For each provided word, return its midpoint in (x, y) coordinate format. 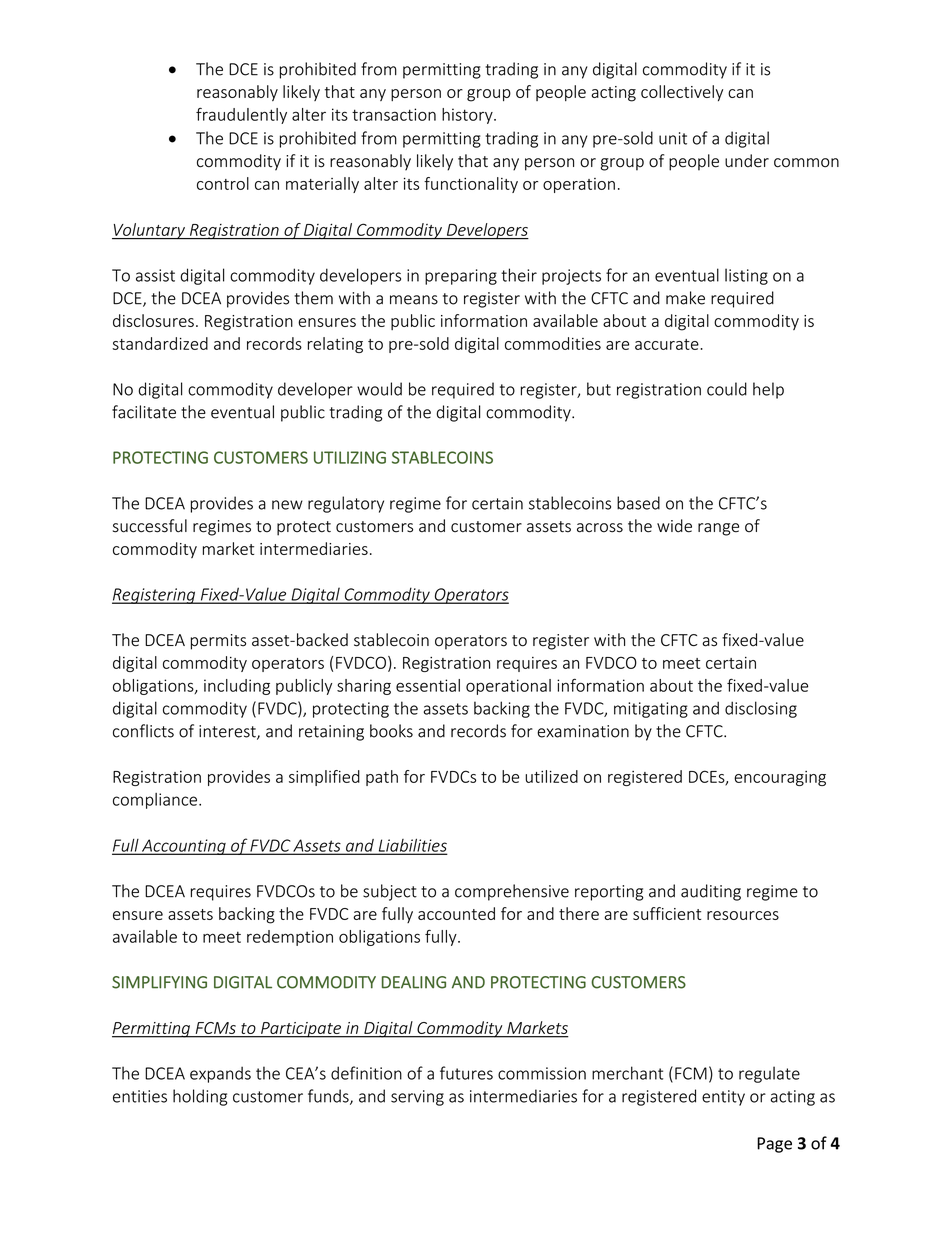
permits (218, 642)
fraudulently (241, 115)
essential (428, 685)
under (747, 161)
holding (200, 1097)
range (718, 529)
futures (466, 1073)
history (468, 116)
